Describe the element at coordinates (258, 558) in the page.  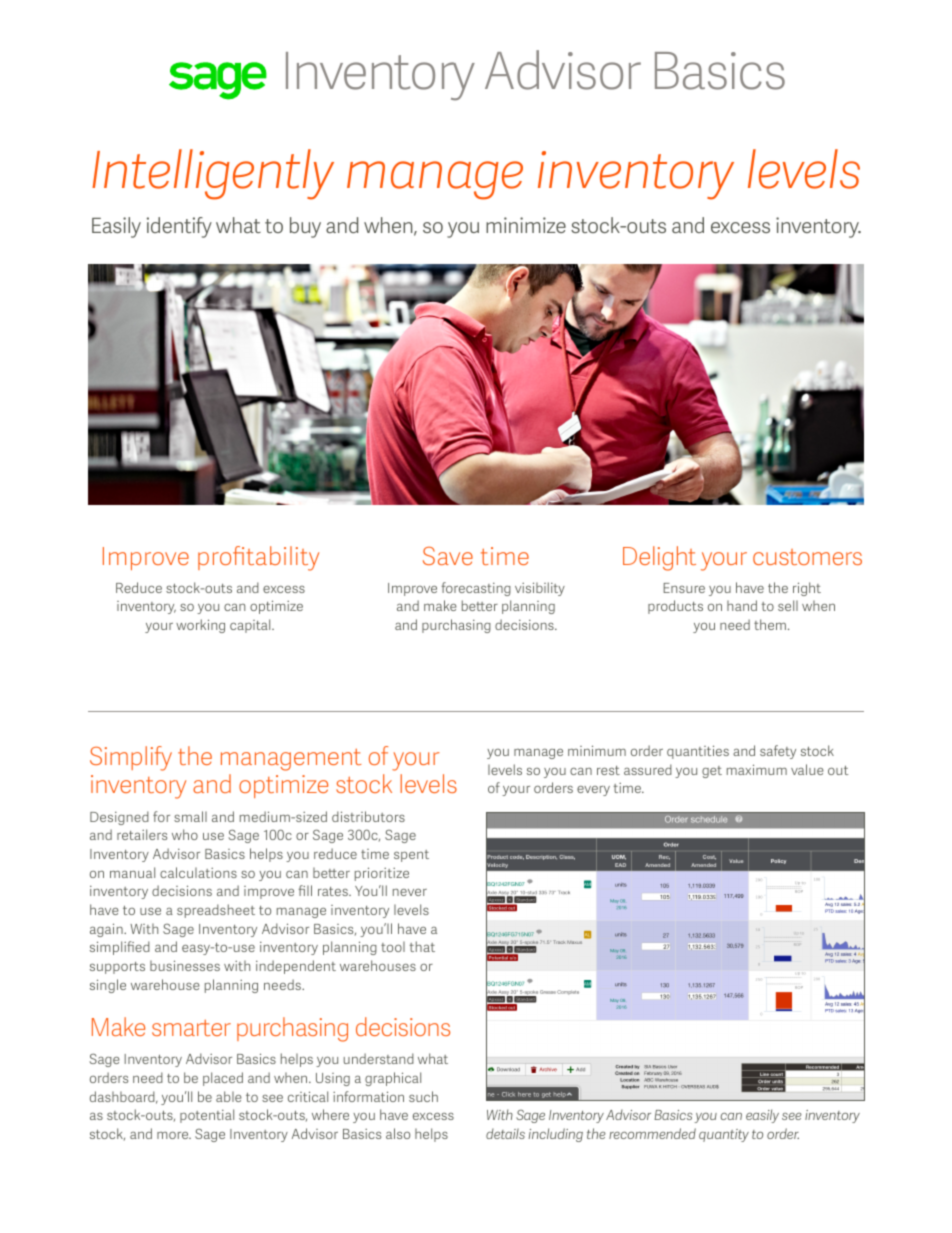
I see `profitability` at that location.
